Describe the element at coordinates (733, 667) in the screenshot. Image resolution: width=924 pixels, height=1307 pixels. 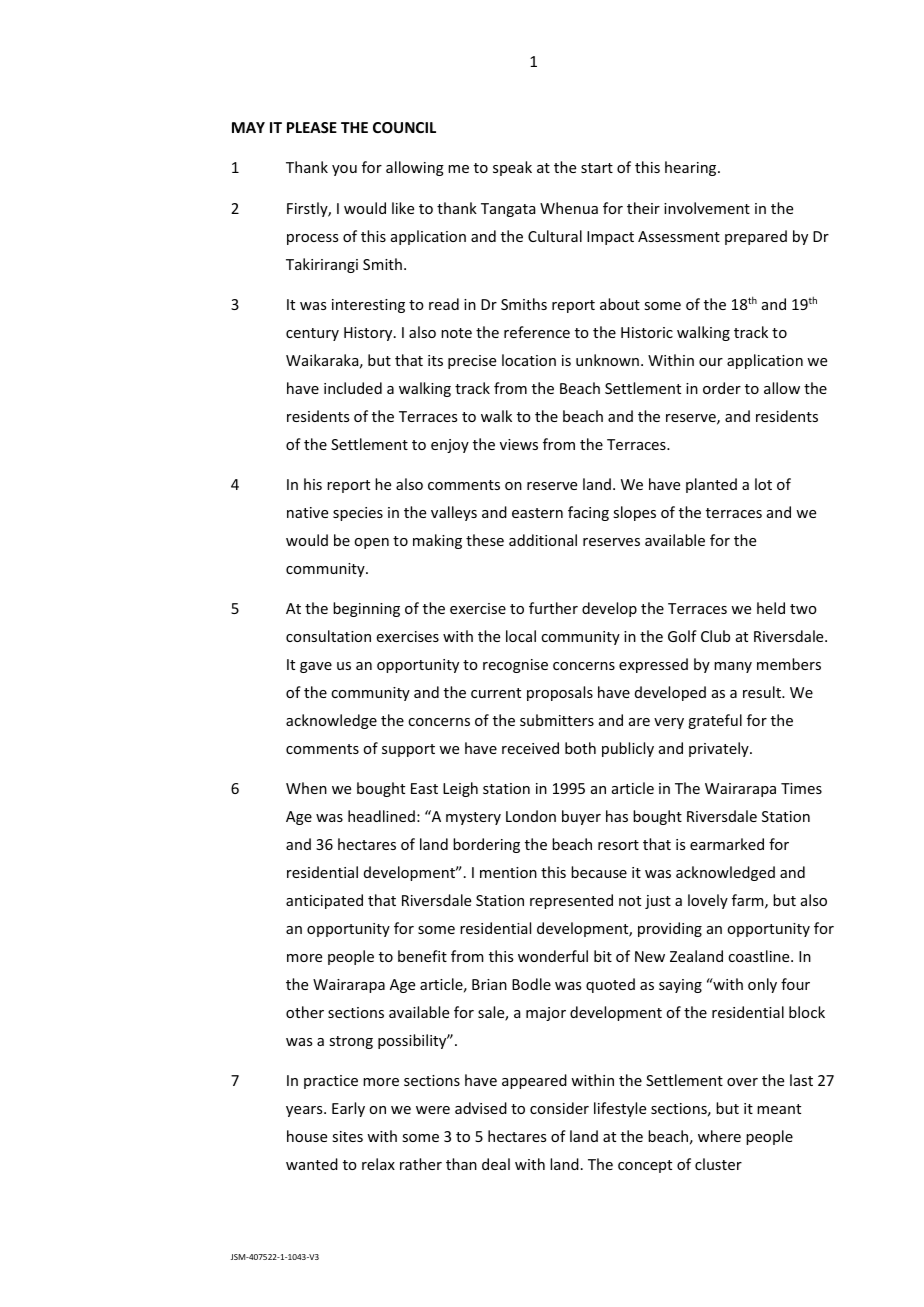
I see `many` at that location.
